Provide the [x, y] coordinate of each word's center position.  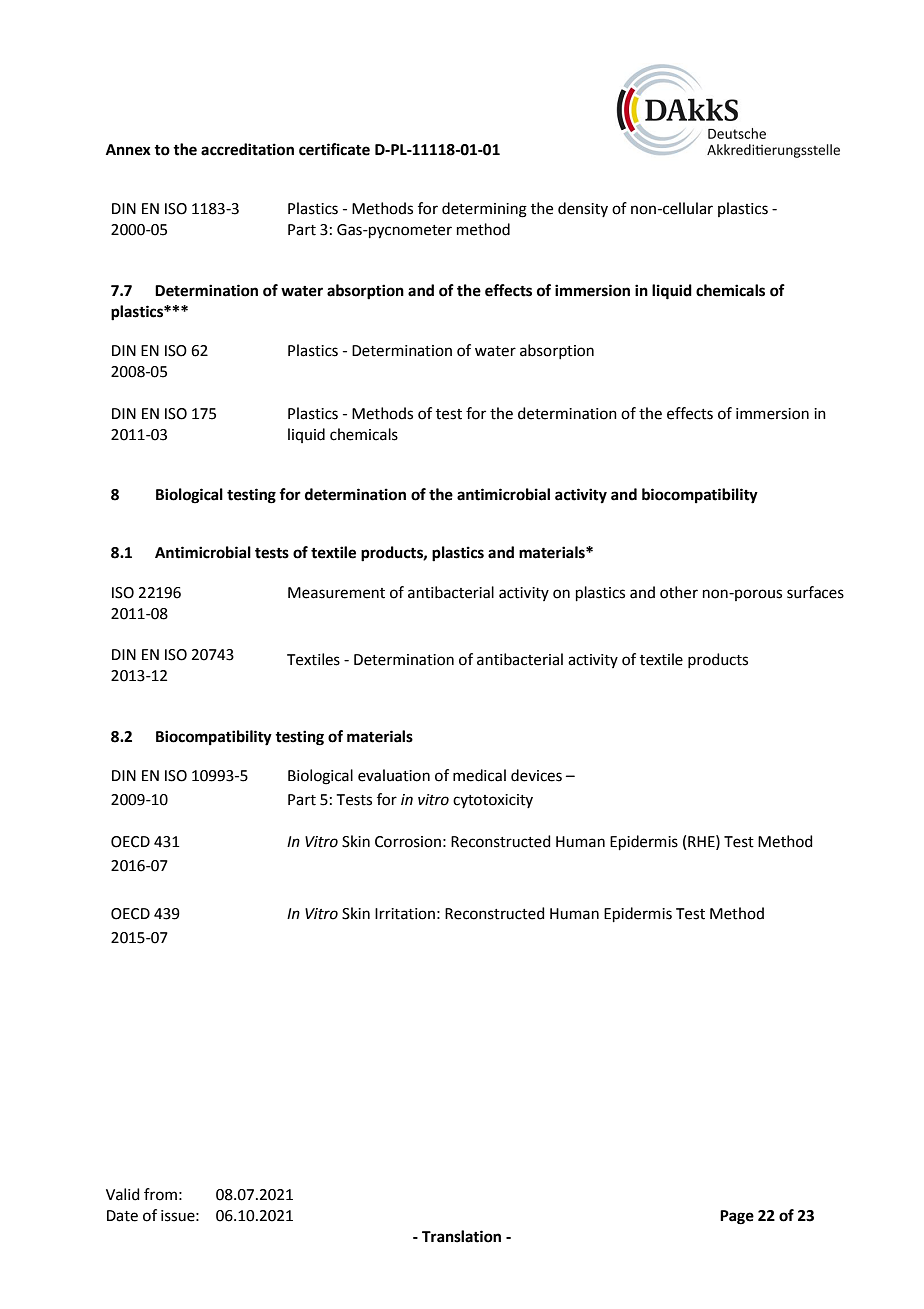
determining [484, 210]
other [679, 592]
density [583, 209]
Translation [461, 1236]
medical [479, 775]
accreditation [247, 149]
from [160, 1194]
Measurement [336, 593]
